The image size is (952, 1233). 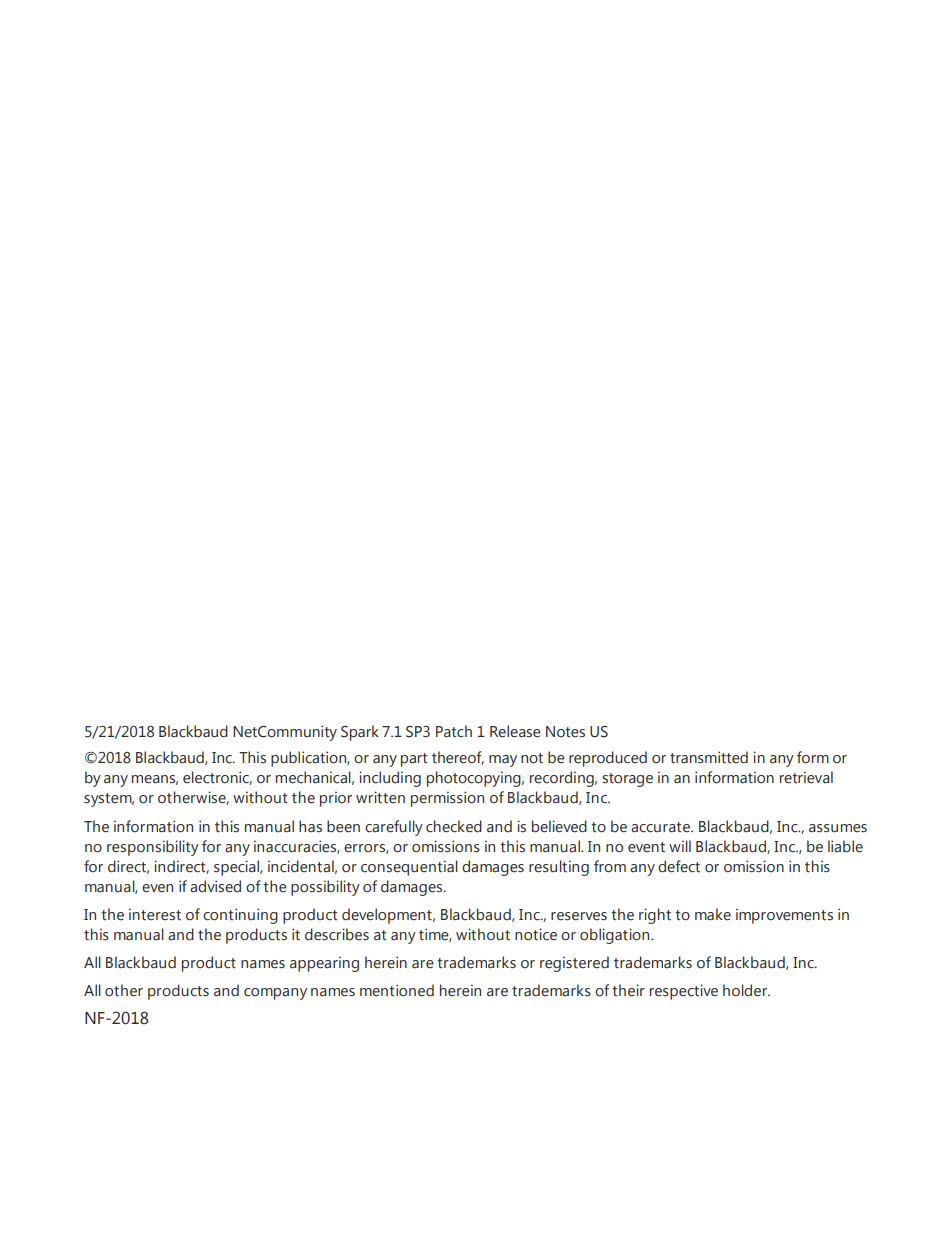 What do you see at coordinates (310, 826) in the screenshot?
I see `has` at bounding box center [310, 826].
